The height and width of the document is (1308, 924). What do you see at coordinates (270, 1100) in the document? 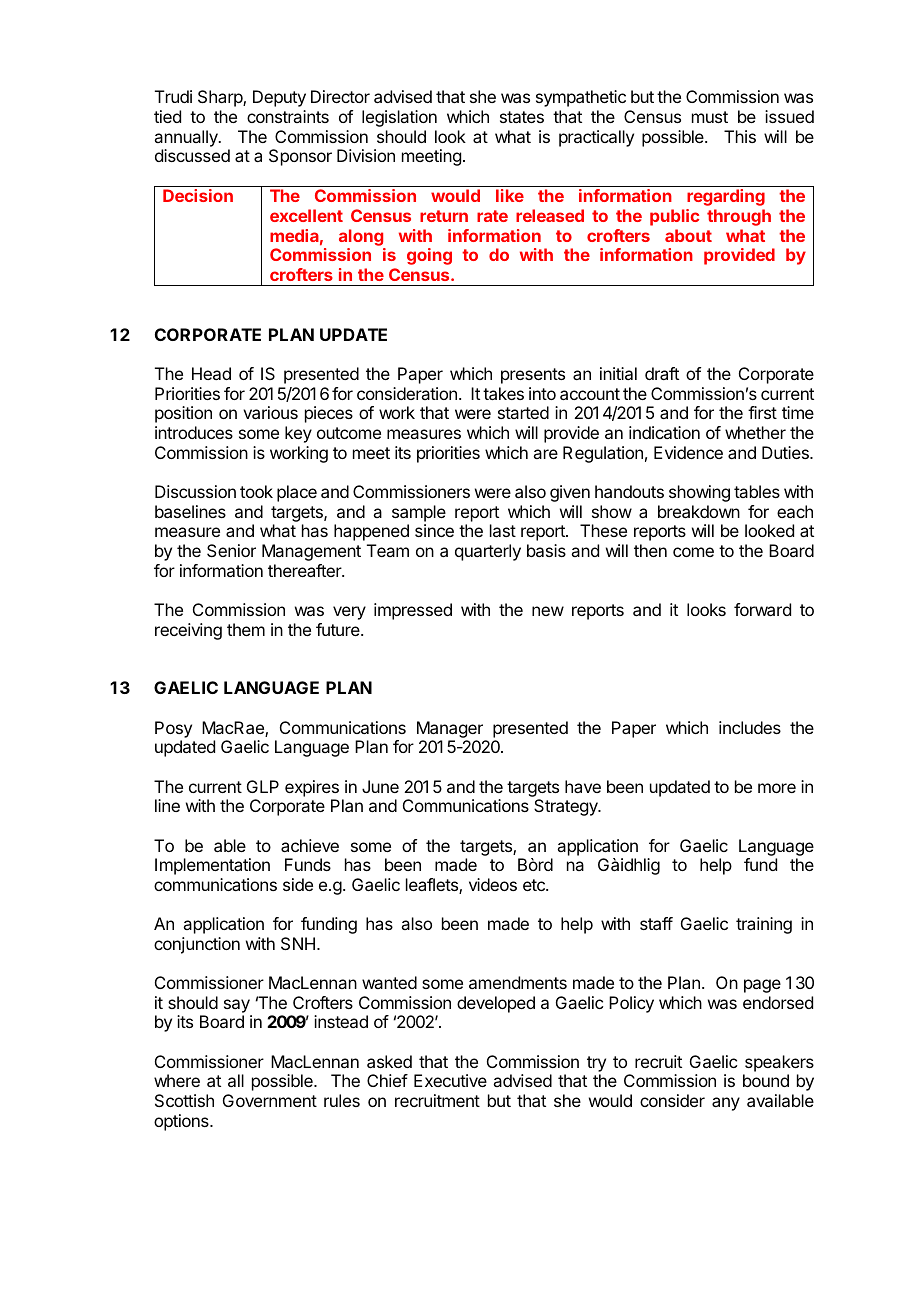
I see `Government` at bounding box center [270, 1100].
